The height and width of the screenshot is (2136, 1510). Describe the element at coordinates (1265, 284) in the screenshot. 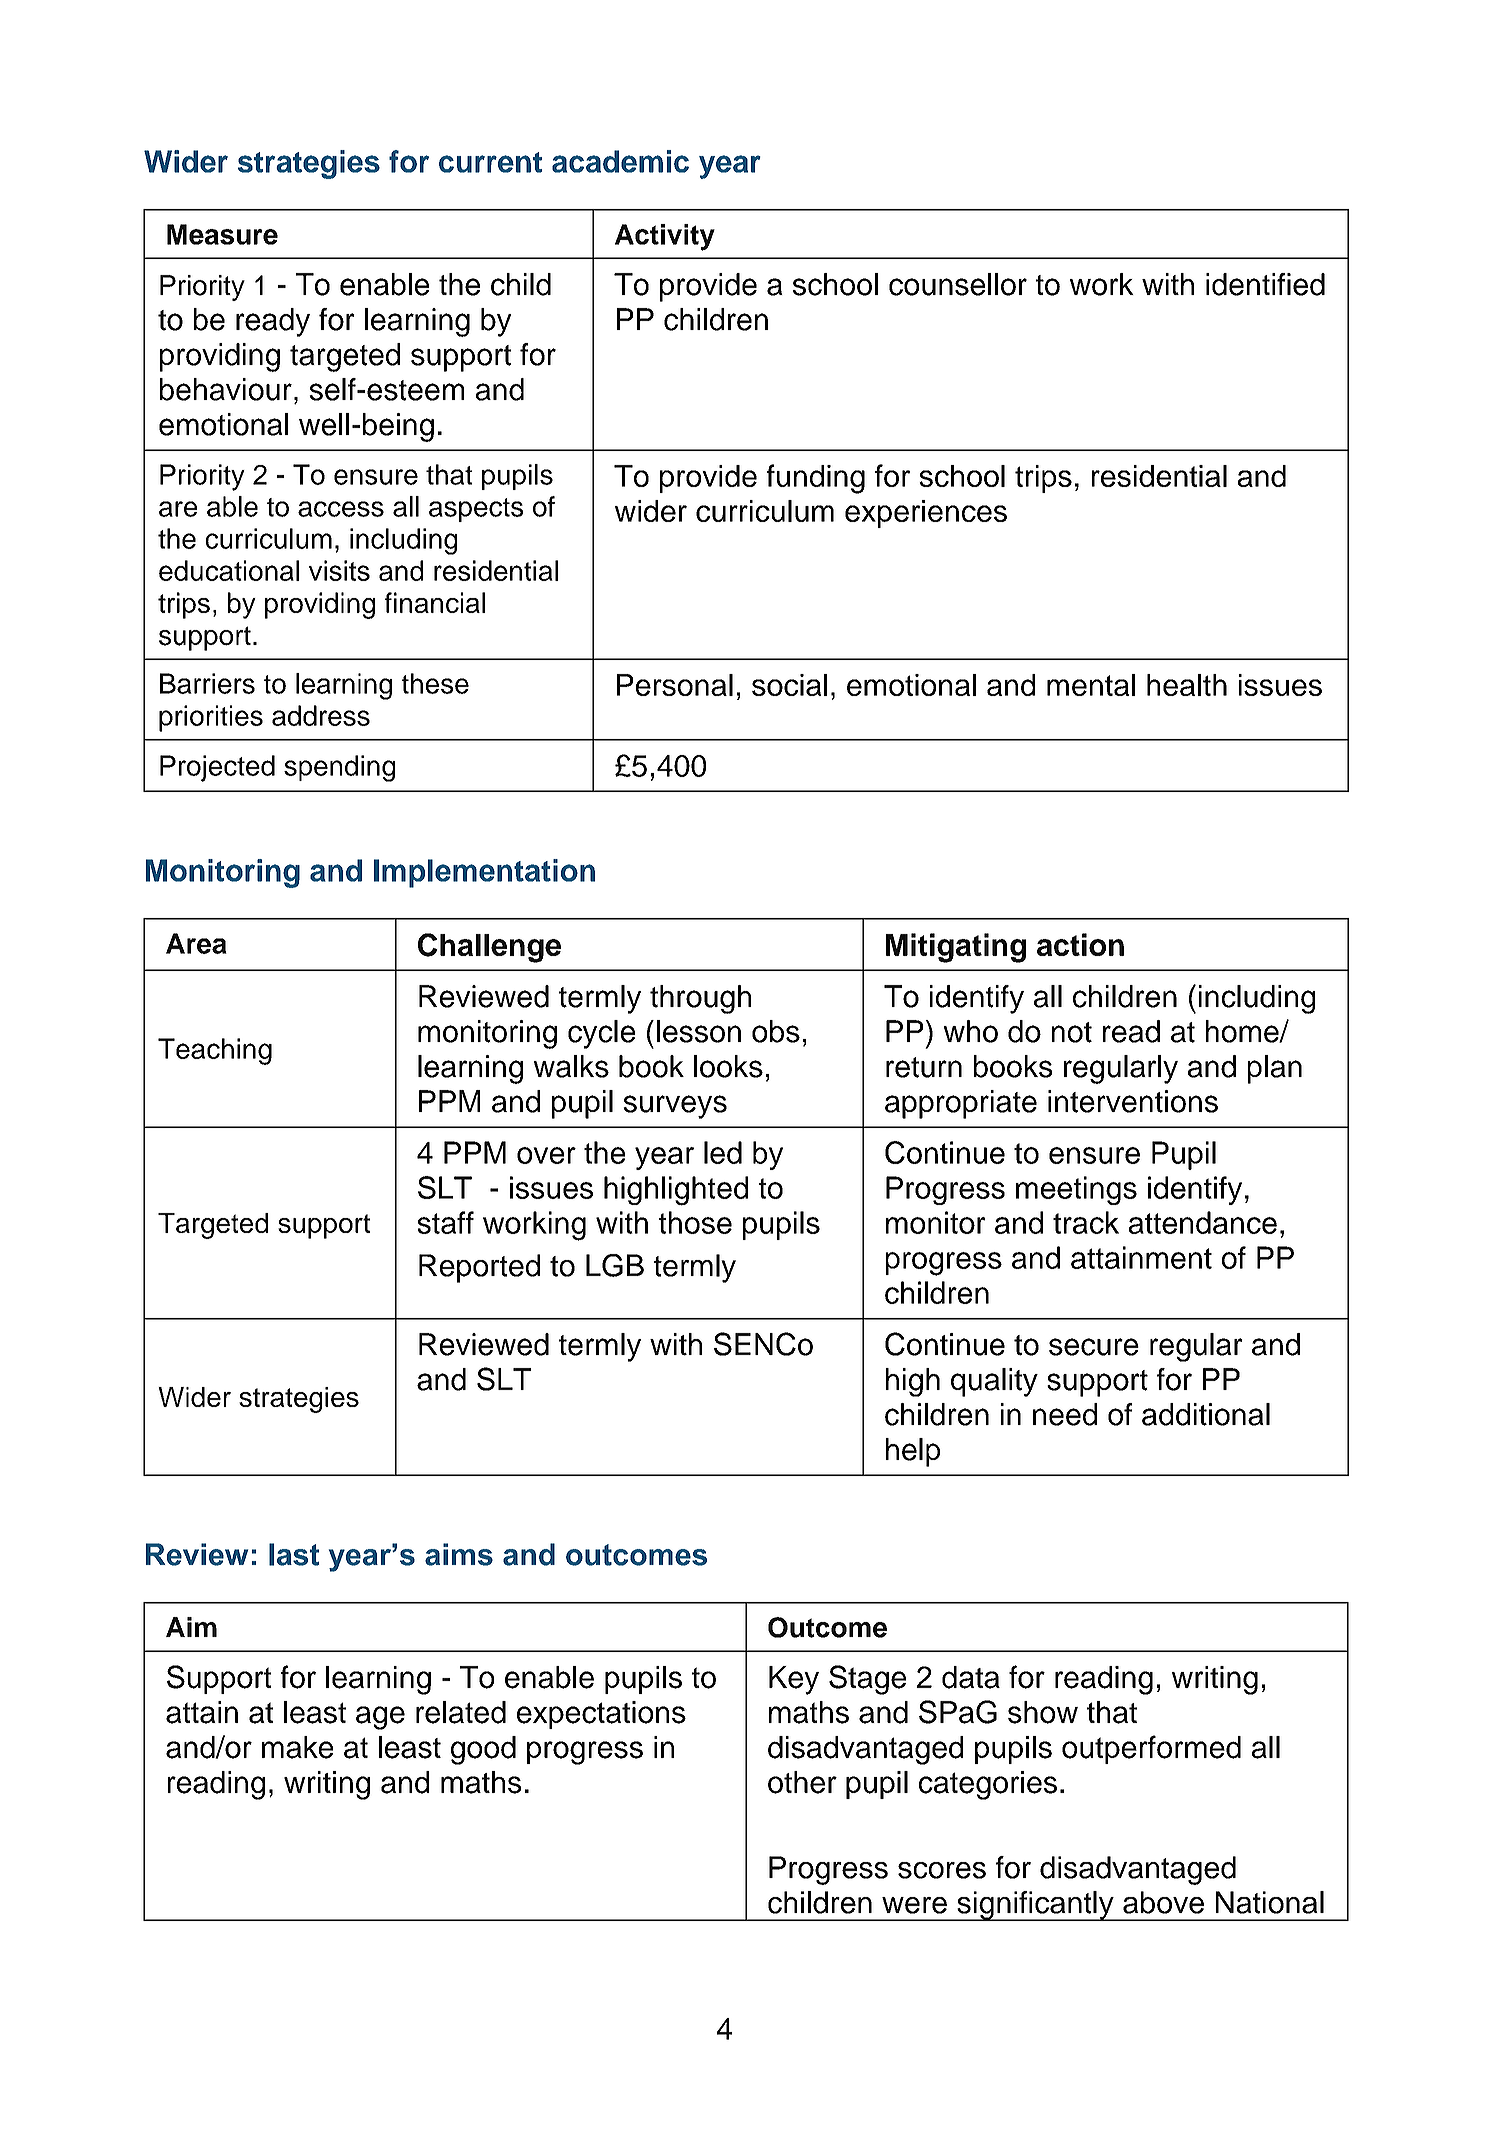

I see `identified` at that location.
